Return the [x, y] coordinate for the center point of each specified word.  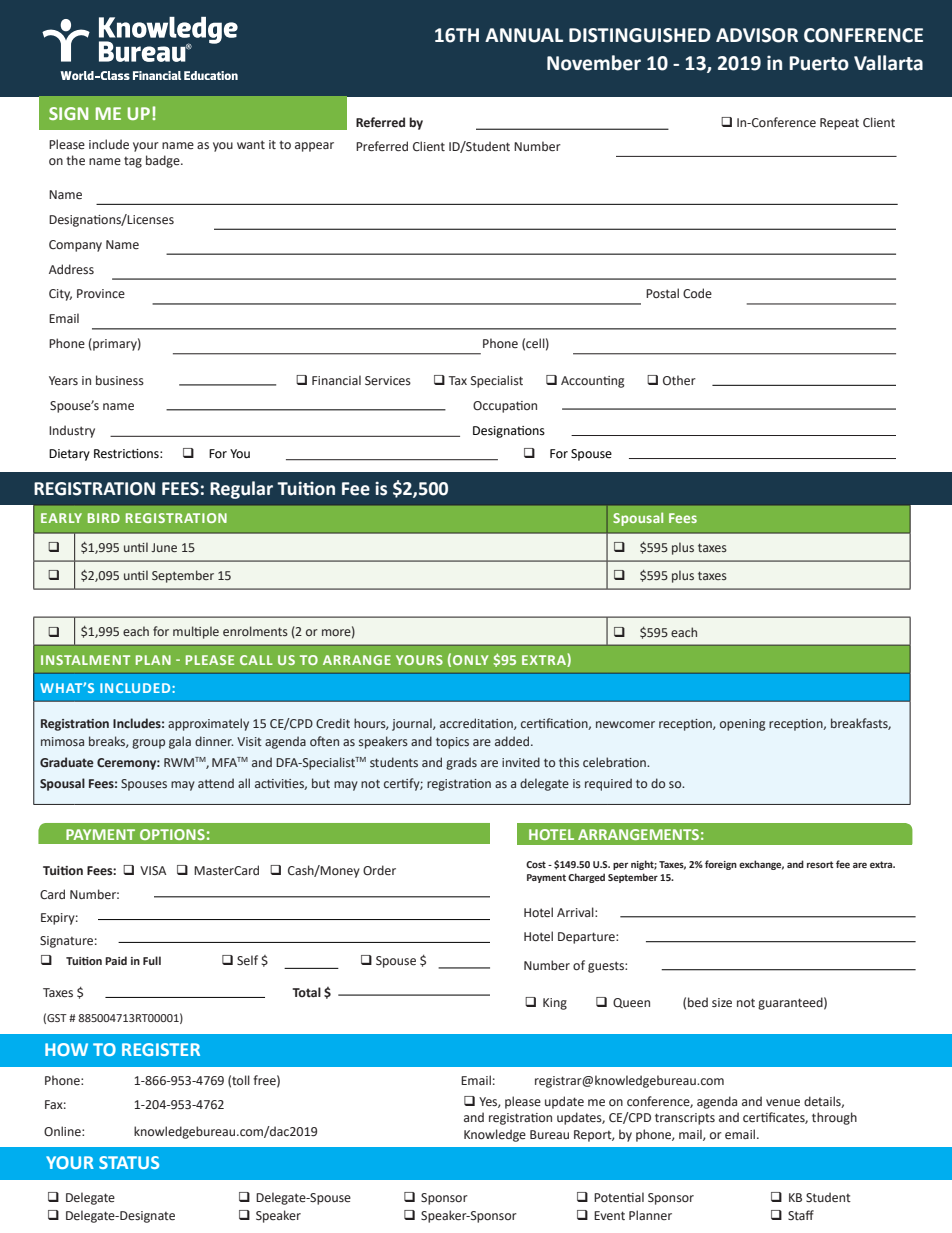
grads [461, 763]
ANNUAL [524, 35]
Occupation [505, 407]
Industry [72, 431]
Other [679, 380]
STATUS [129, 1162]
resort [820, 864]
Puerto [819, 63]
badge [164, 161]
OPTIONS [172, 834]
